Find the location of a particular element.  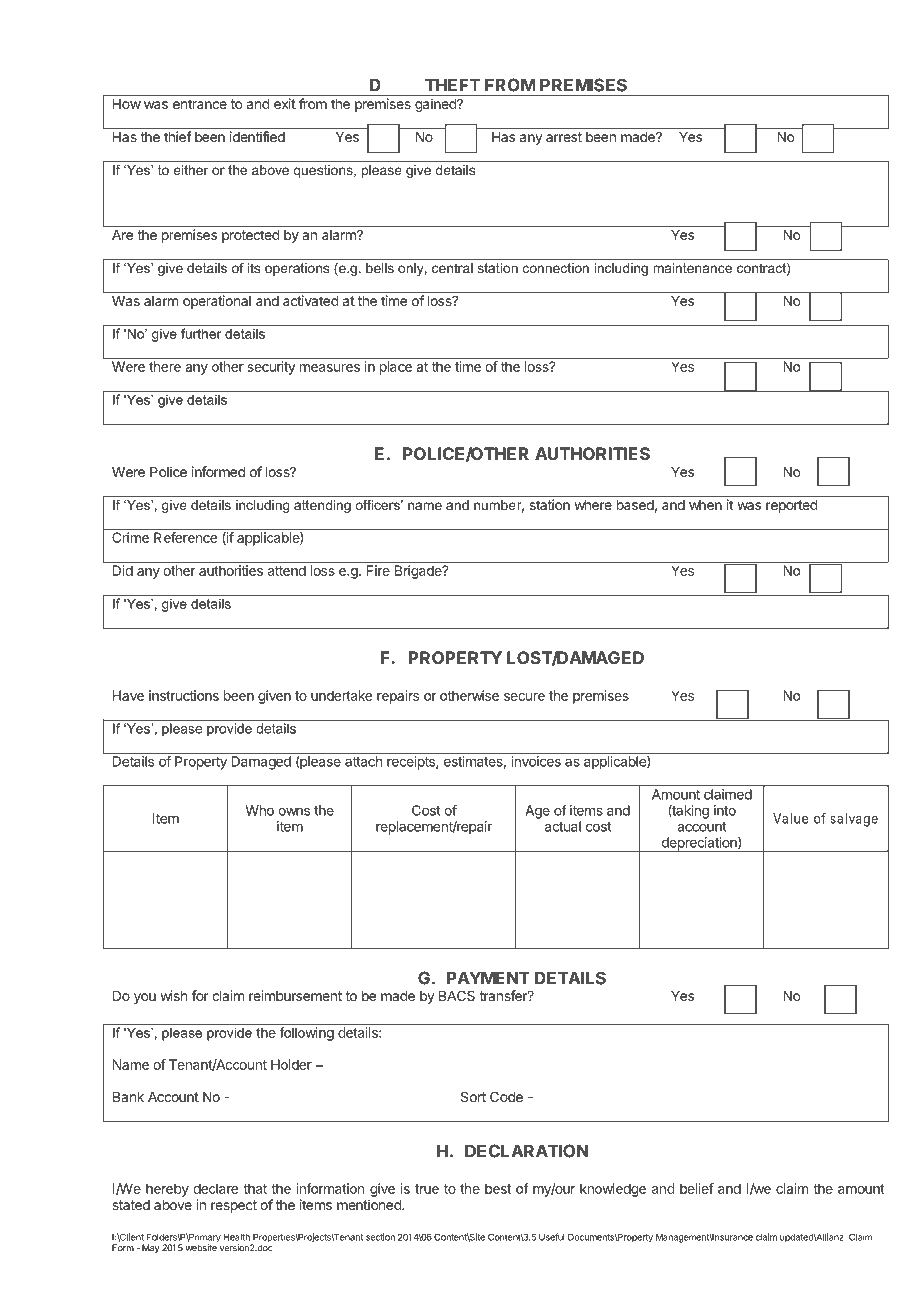

respect is located at coordinates (234, 1206).
